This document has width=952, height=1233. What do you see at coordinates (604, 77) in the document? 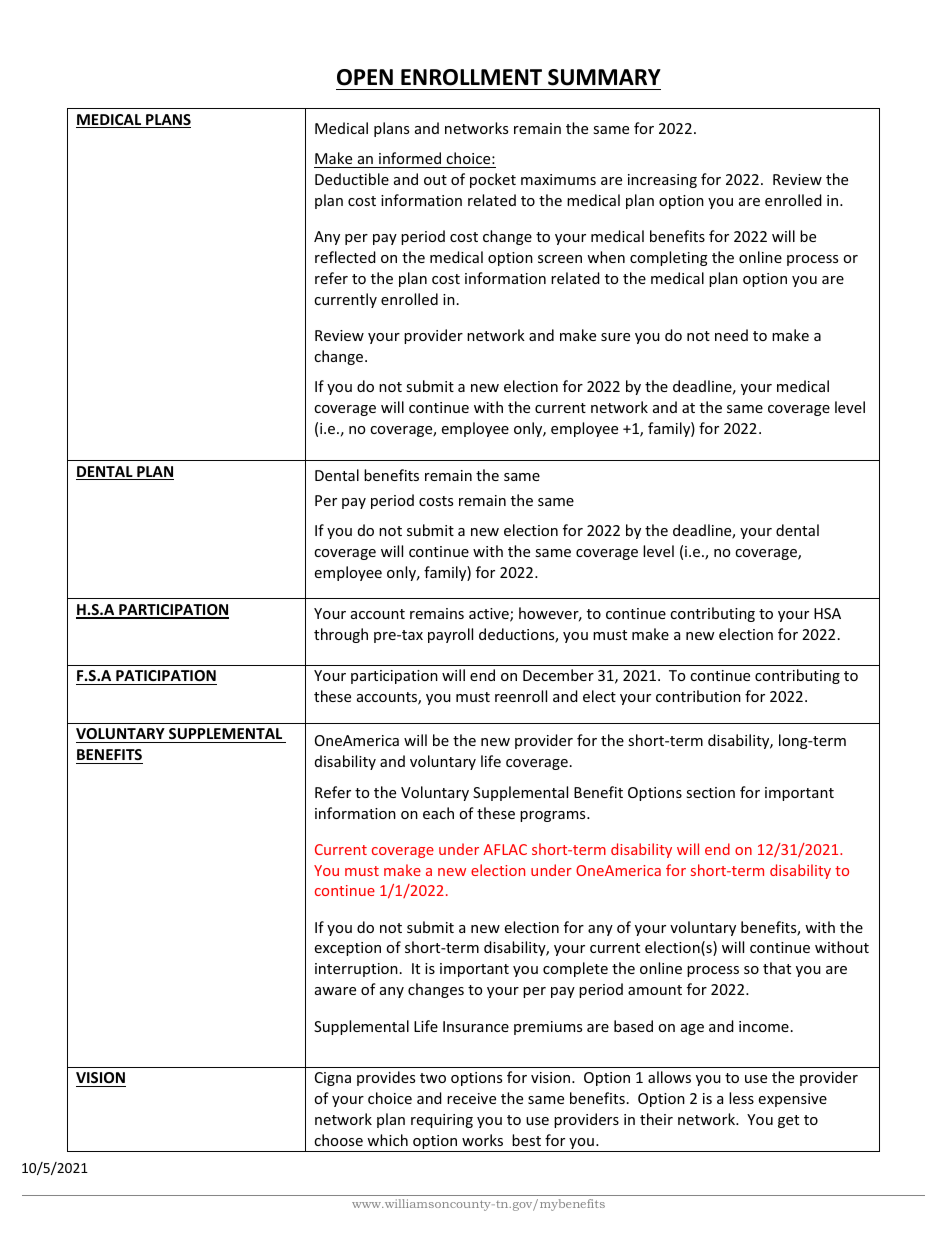
I see `SUMMARY` at bounding box center [604, 77].
